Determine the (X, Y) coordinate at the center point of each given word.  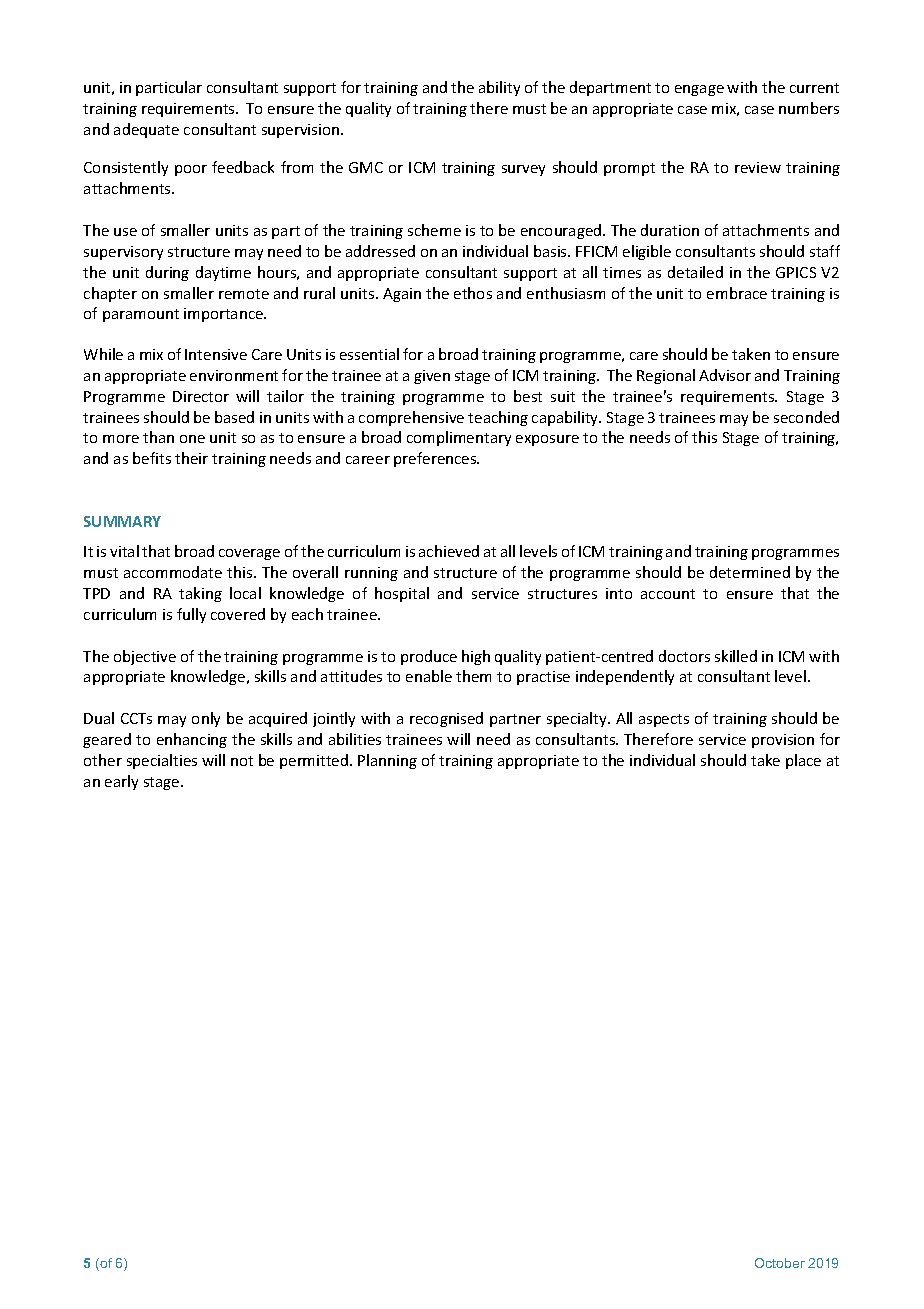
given (432, 377)
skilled (736, 656)
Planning (387, 761)
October (780, 1263)
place (803, 761)
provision (783, 741)
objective (145, 657)
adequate (146, 130)
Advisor (725, 375)
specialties (162, 761)
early (121, 782)
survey (523, 170)
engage (699, 90)
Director (201, 396)
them (473, 676)
